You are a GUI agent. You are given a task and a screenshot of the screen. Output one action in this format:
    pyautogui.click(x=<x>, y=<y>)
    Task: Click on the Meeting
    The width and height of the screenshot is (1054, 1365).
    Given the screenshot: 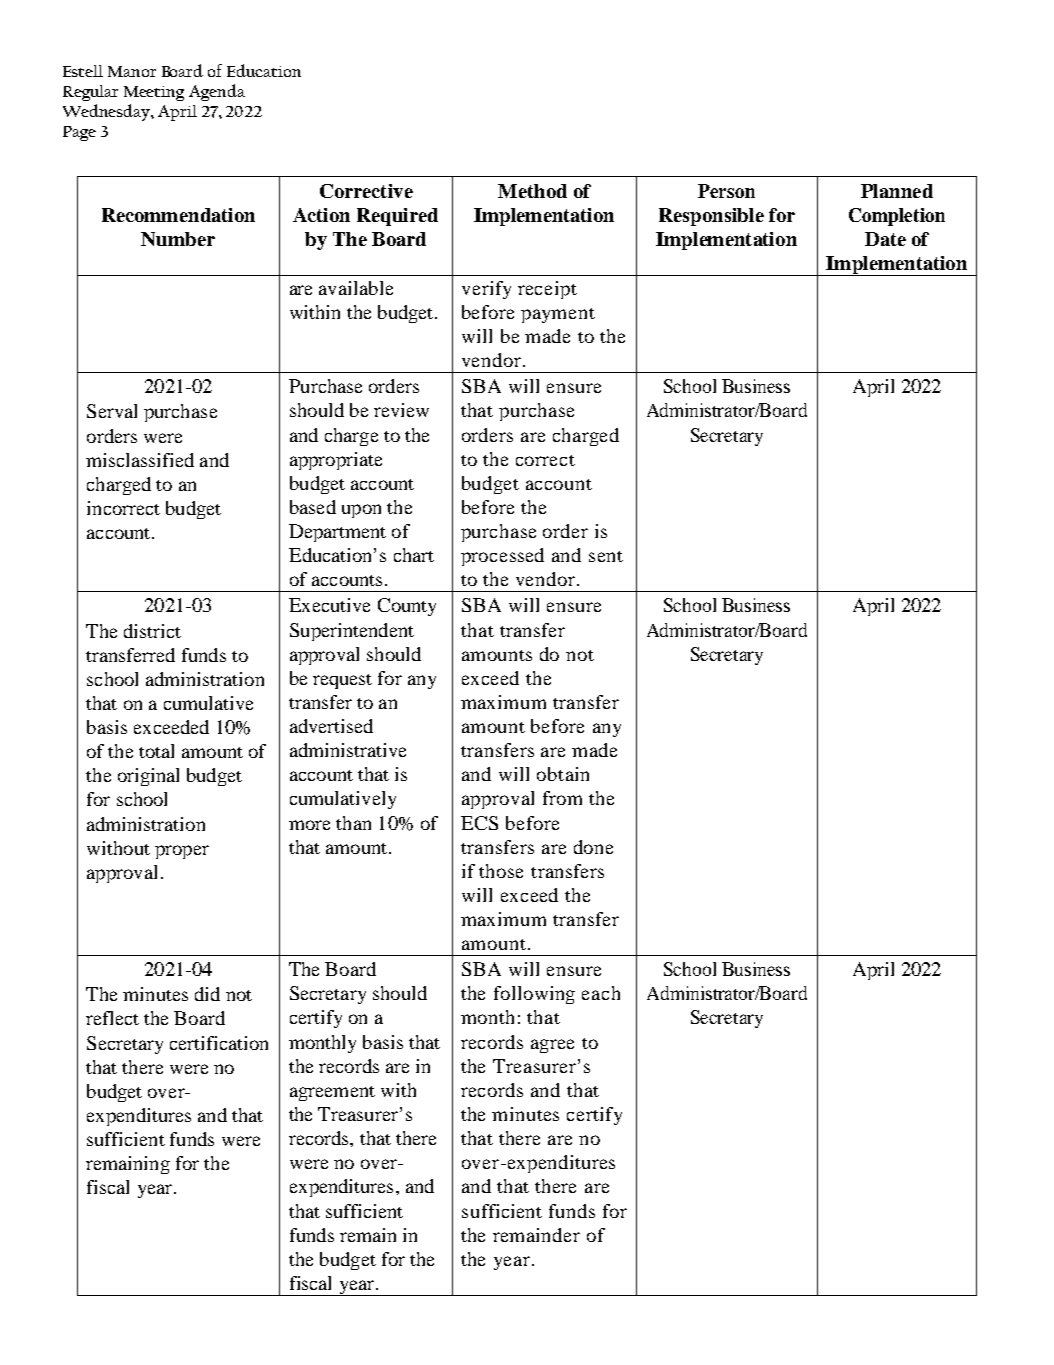 What is the action you would take?
    pyautogui.click(x=154, y=93)
